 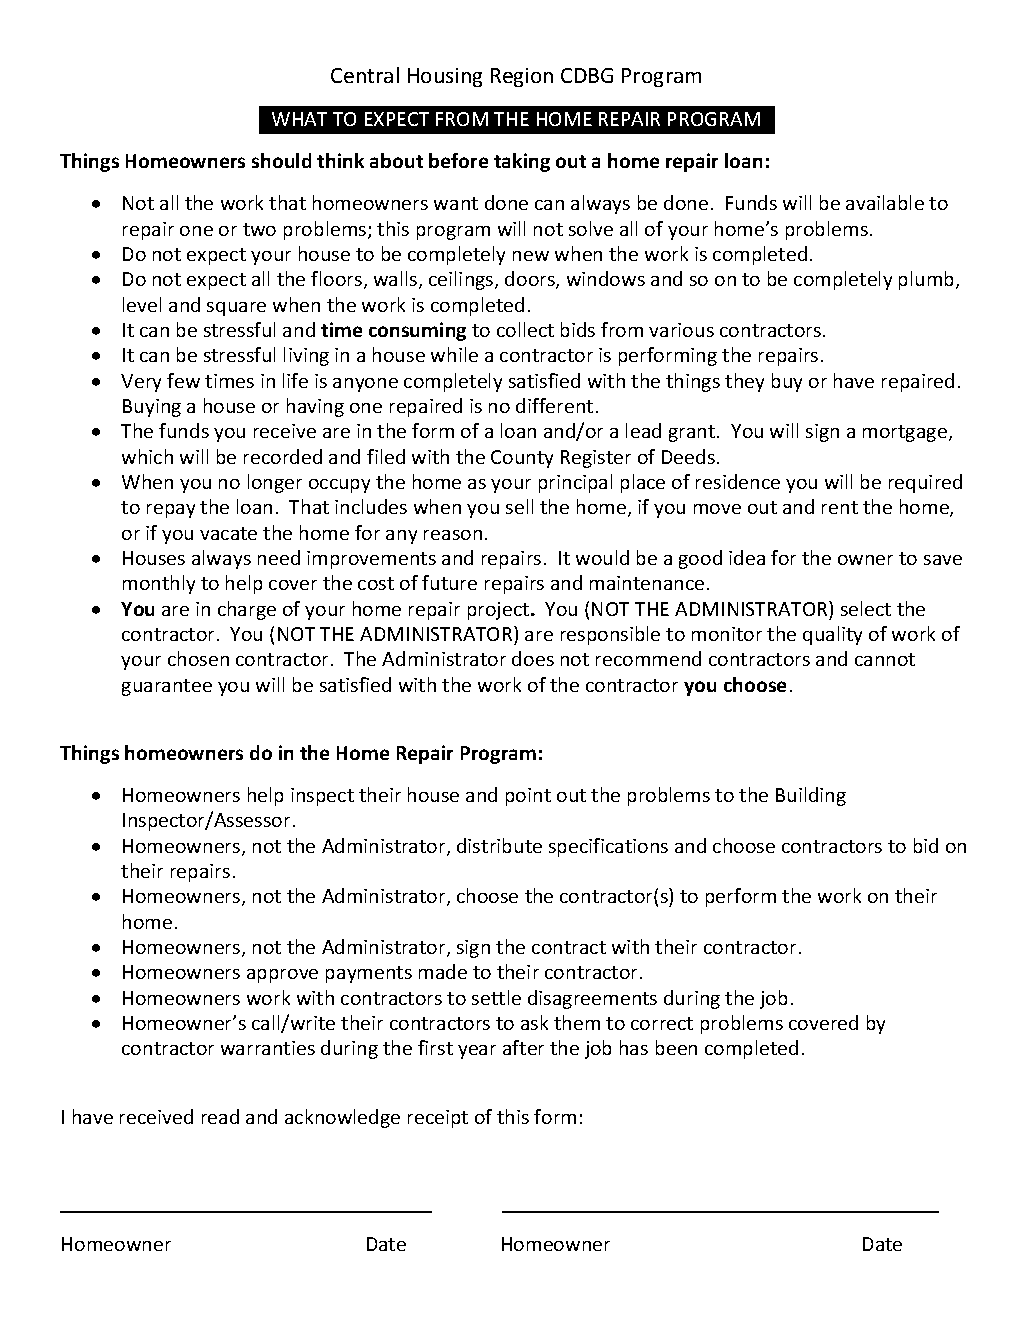 I want to click on Building, so click(x=811, y=796).
